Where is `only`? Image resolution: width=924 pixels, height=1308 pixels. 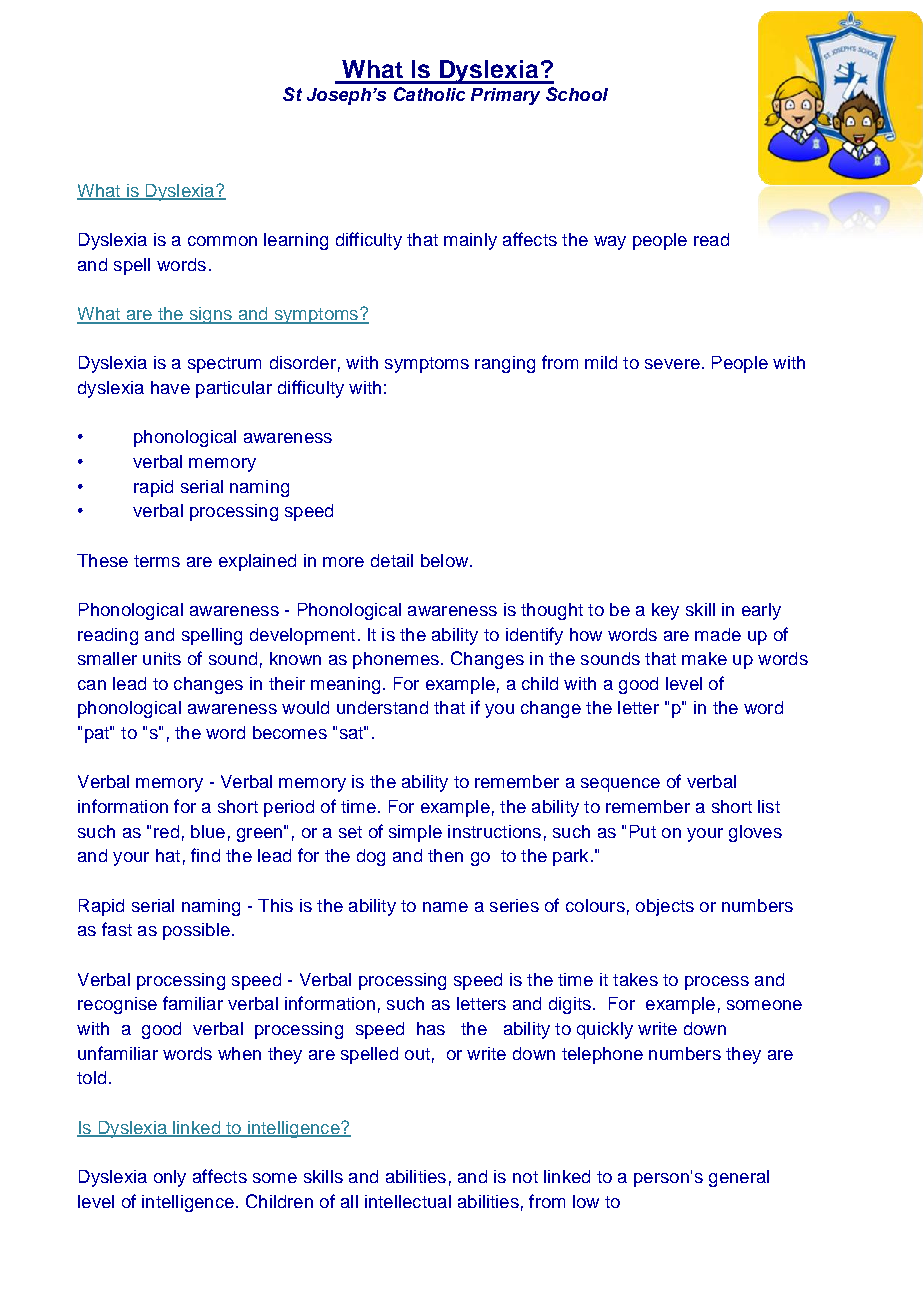
only is located at coordinates (170, 1178).
